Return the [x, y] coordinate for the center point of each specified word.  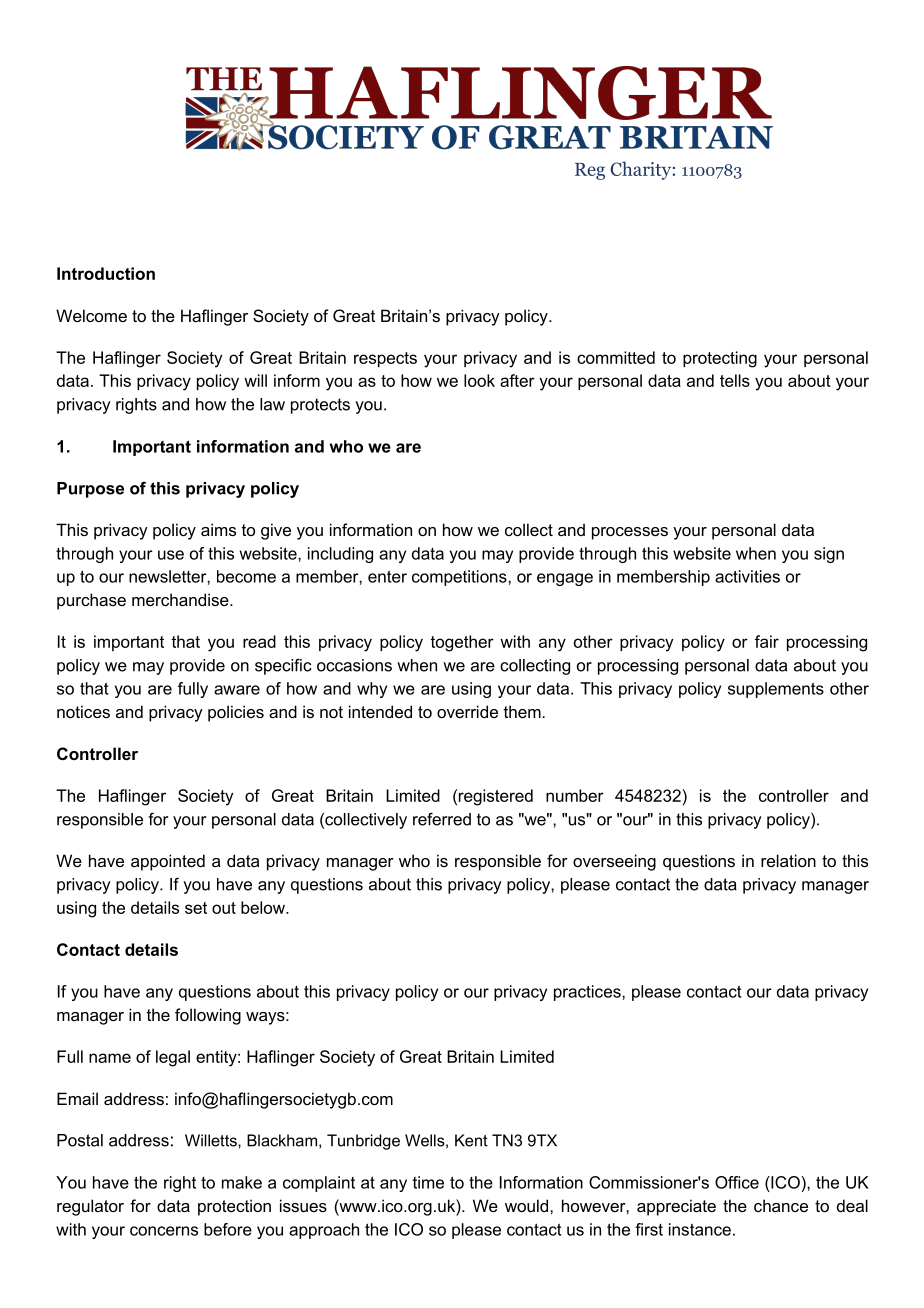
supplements [776, 690]
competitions [460, 578]
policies [236, 713]
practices [588, 993]
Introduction [106, 273]
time [428, 1182]
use [171, 555]
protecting [720, 359]
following [208, 1016]
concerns [164, 1231]
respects [385, 359]
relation [788, 860]
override [467, 711]
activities [747, 576]
